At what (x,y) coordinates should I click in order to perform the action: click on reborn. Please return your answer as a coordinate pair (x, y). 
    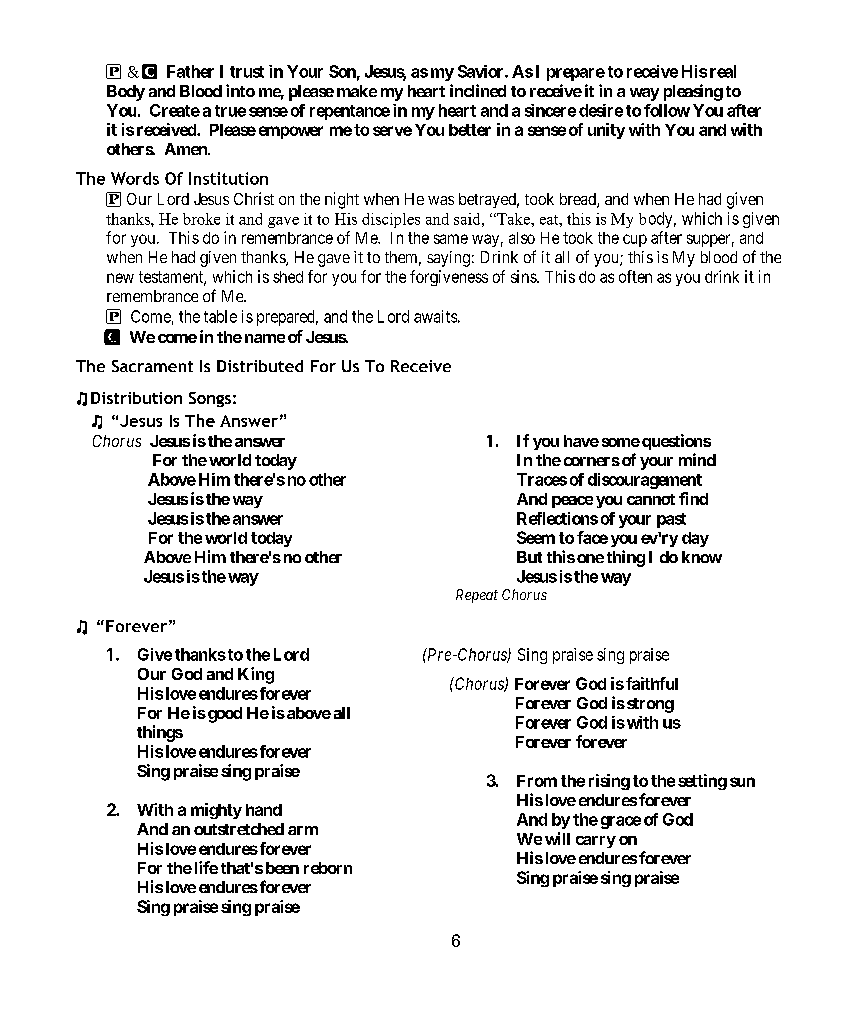
    Looking at the image, I should click on (328, 868).
